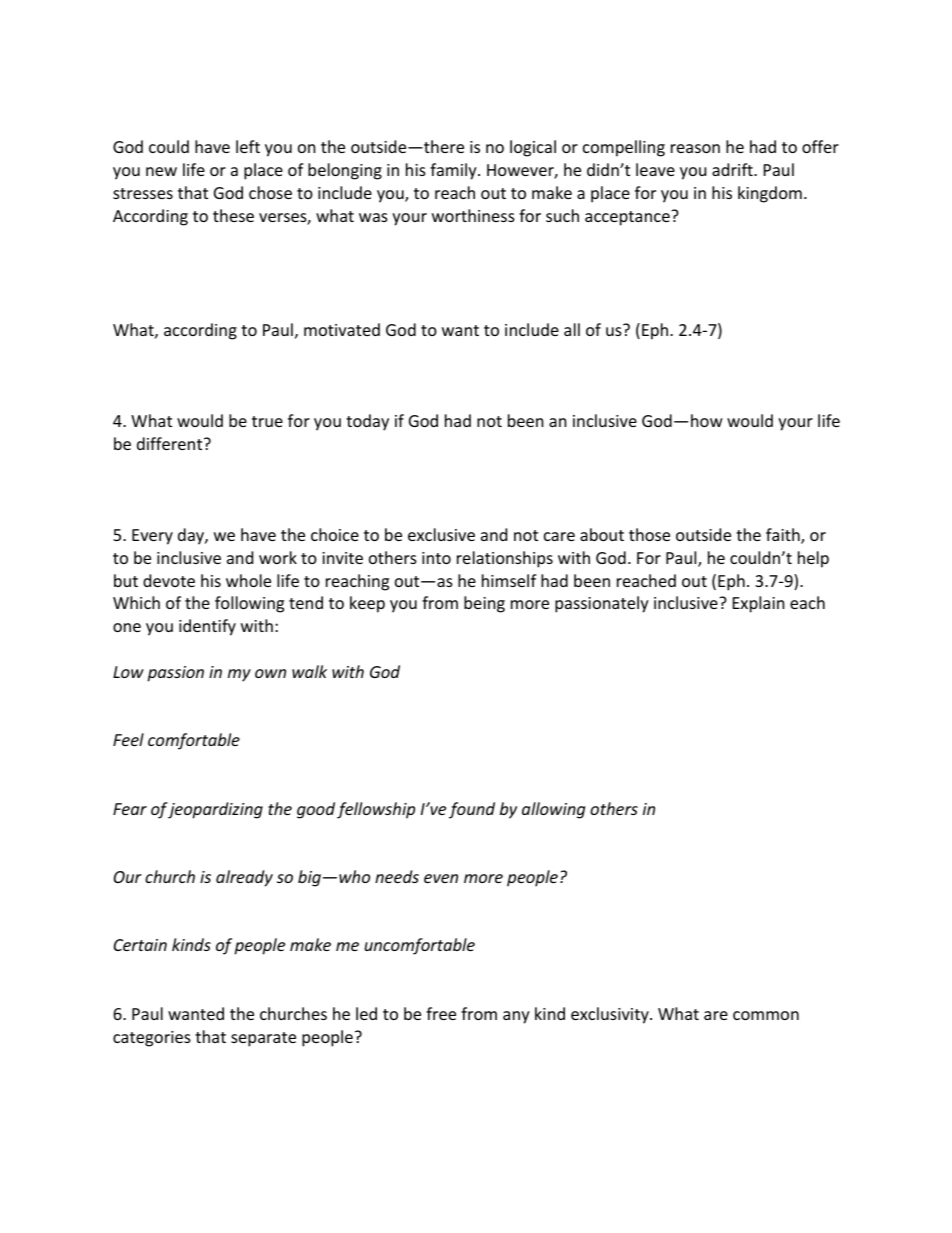 This screenshot has width=952, height=1233. I want to click on family, so click(454, 171).
